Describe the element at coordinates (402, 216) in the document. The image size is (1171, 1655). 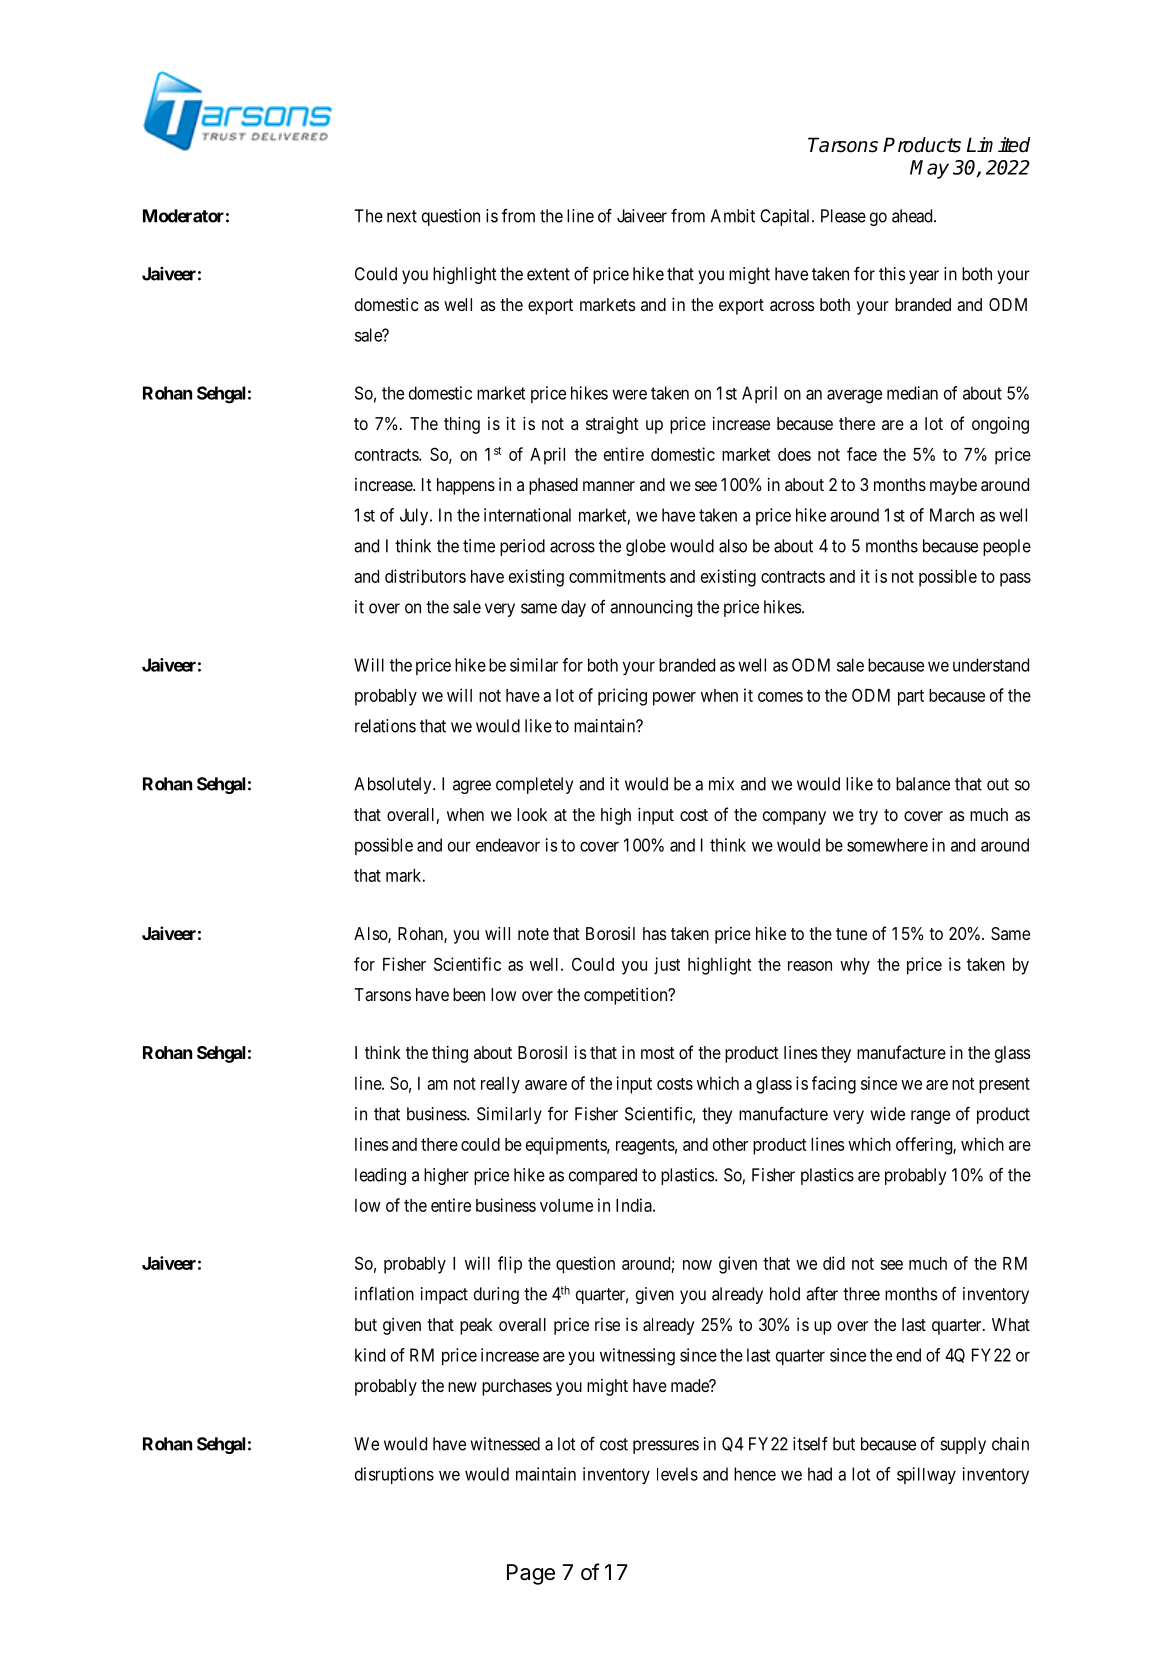
I see `next` at that location.
